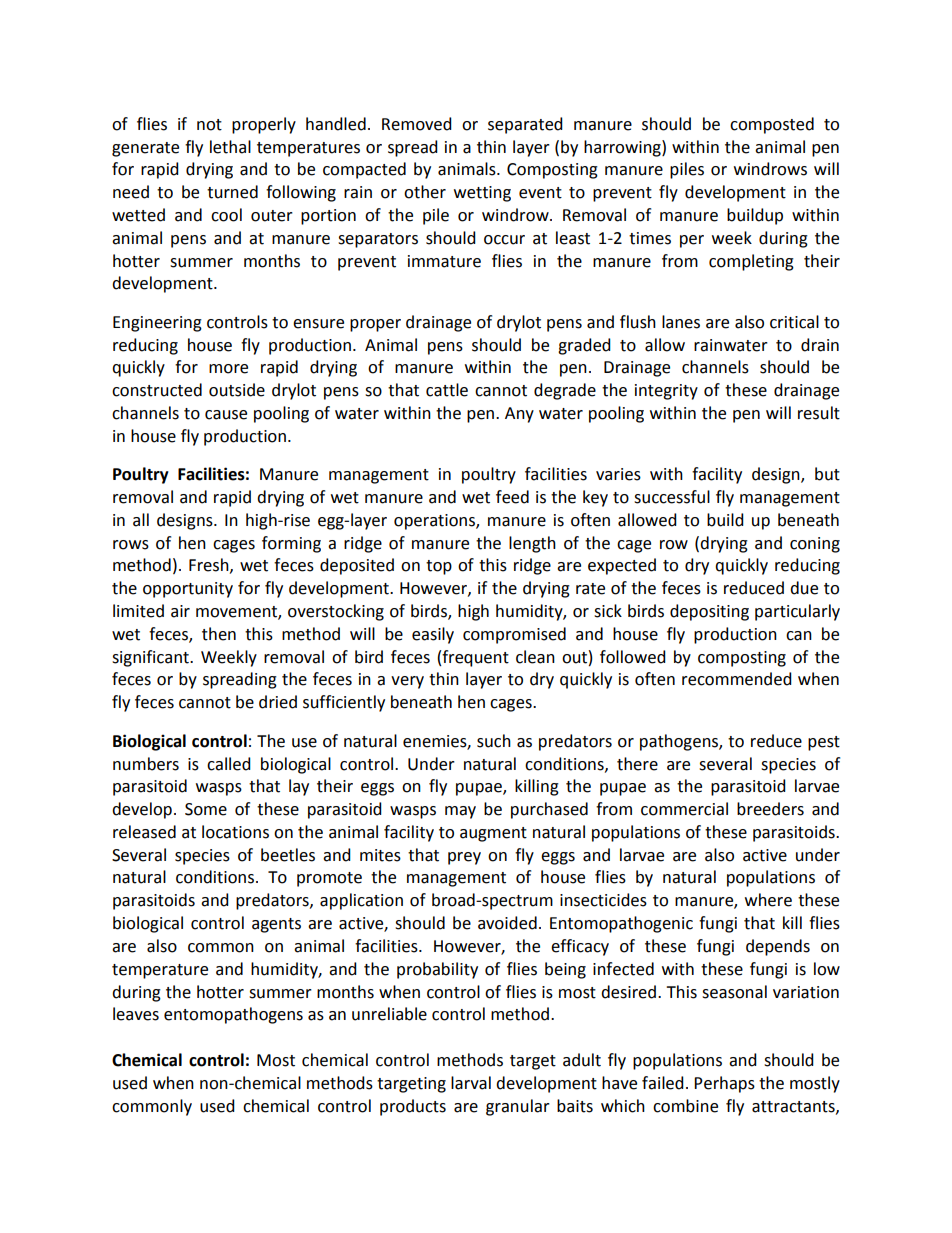 The image size is (952, 1233). I want to click on leaves, so click(136, 1014).
